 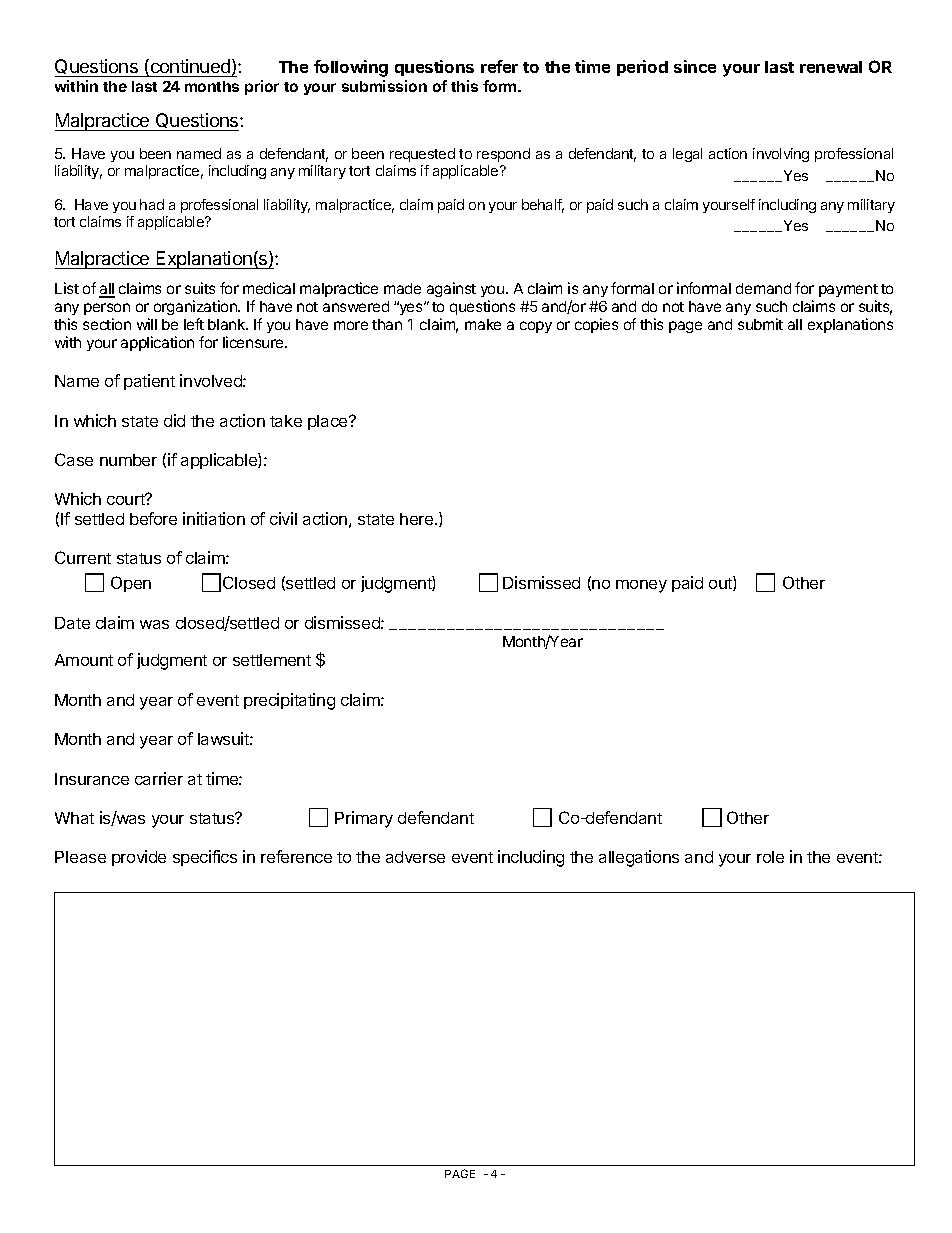 What do you see at coordinates (641, 586) in the image?
I see `money` at bounding box center [641, 586].
